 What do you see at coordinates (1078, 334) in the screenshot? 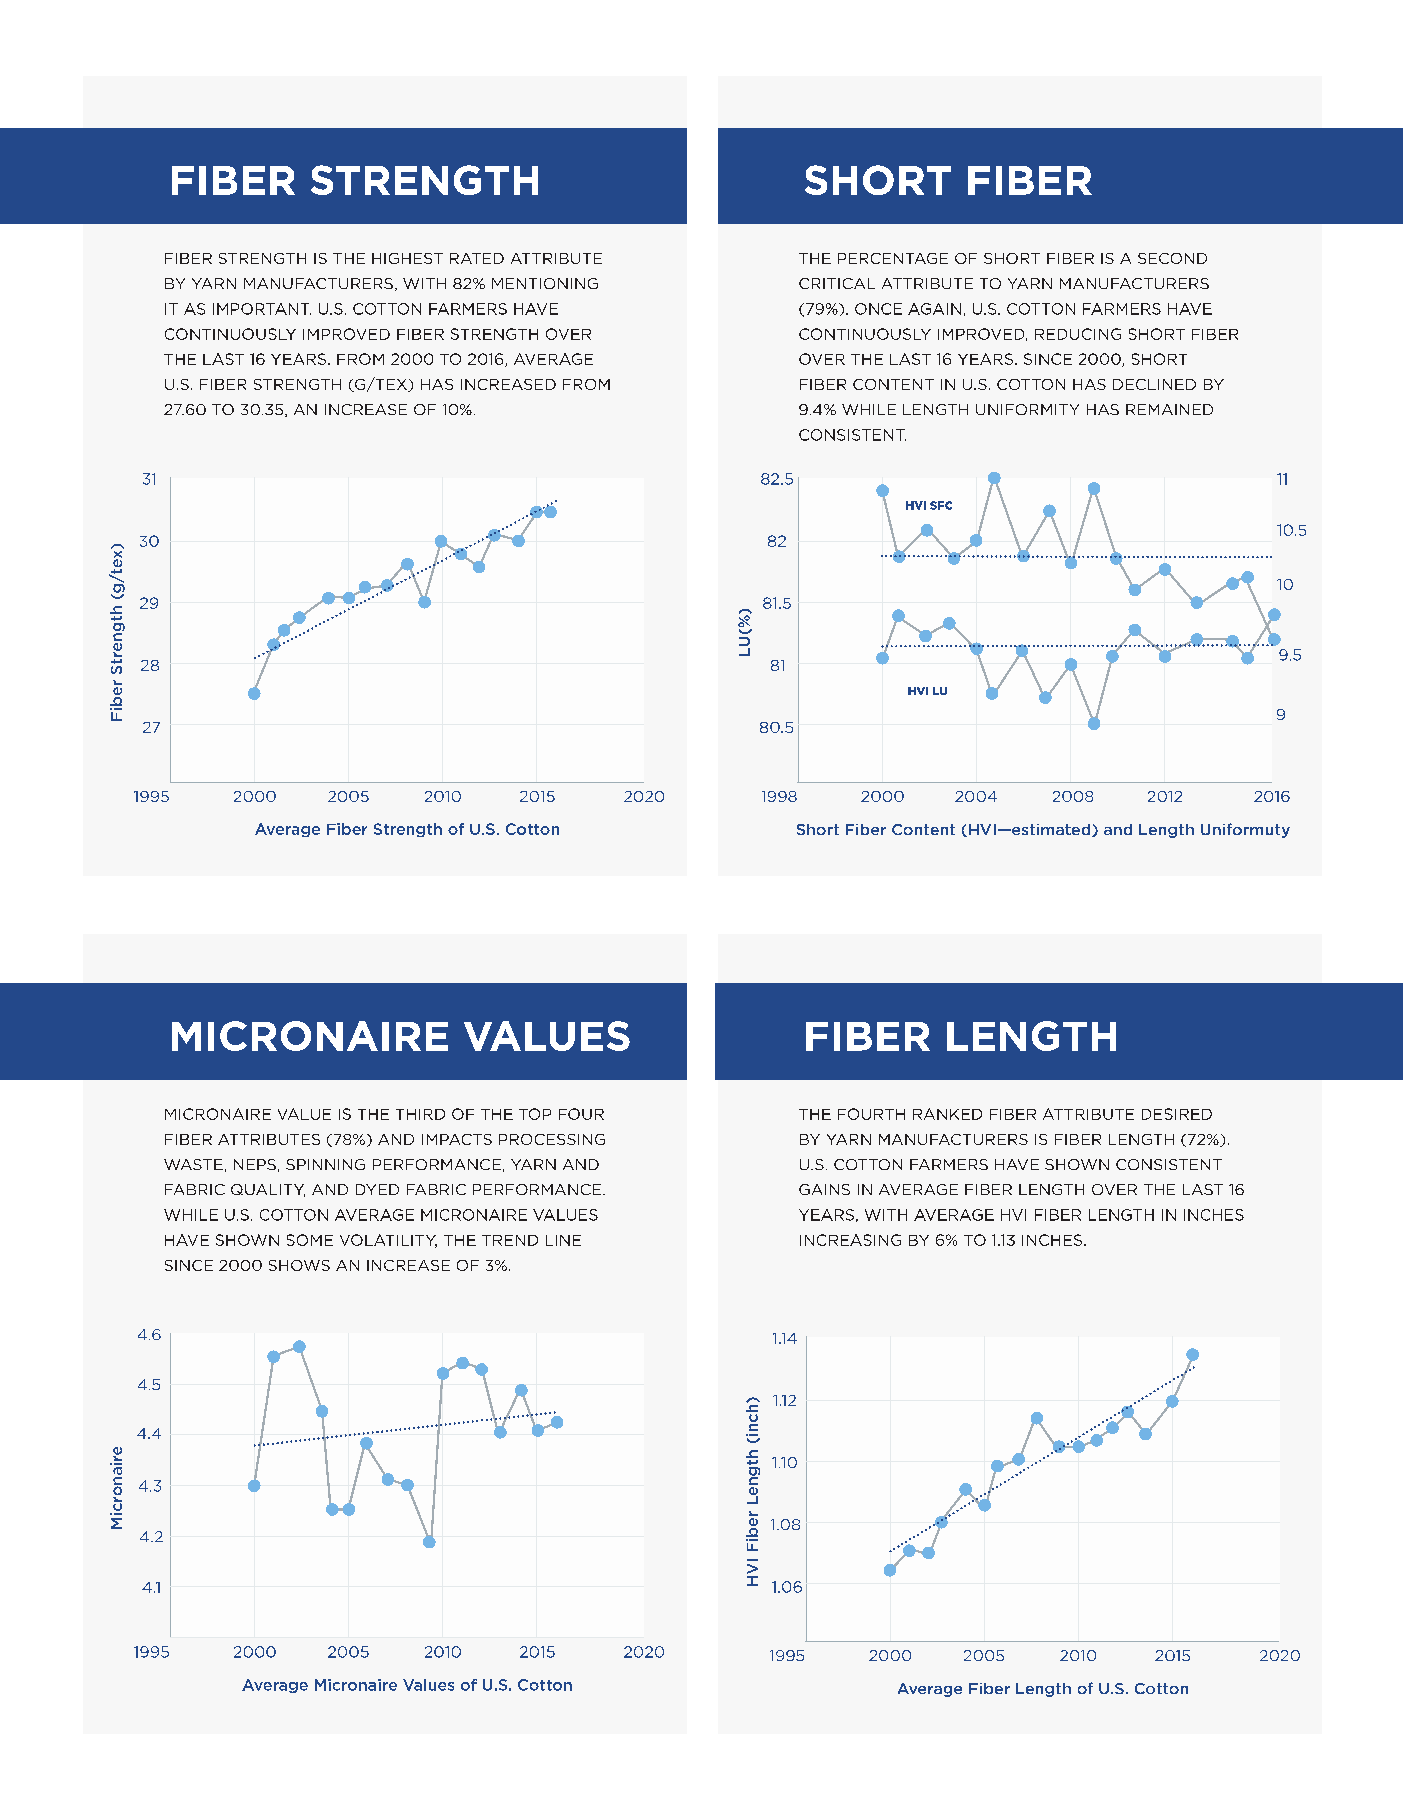
I see `REDUCING` at bounding box center [1078, 334].
